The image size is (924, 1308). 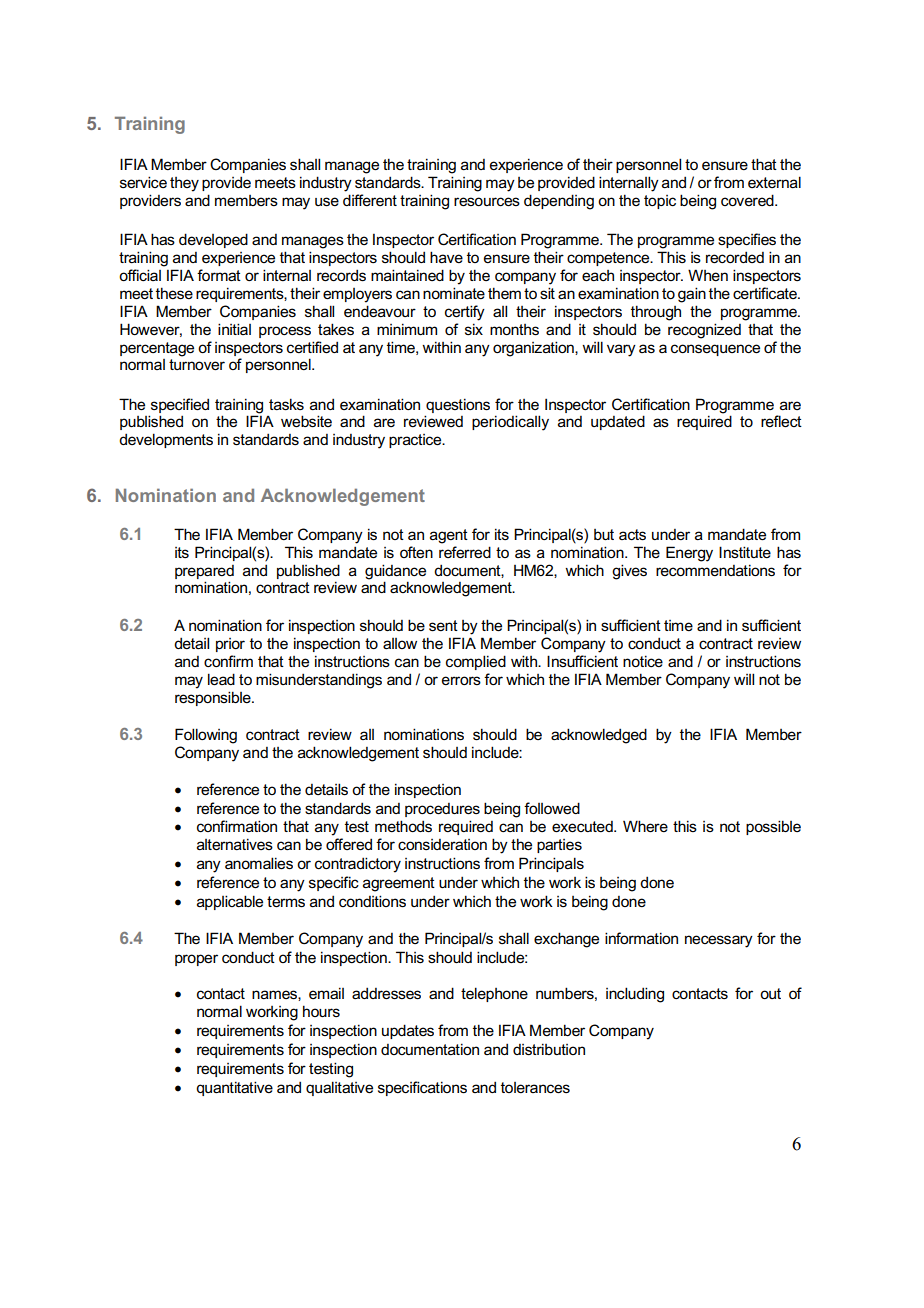 What do you see at coordinates (234, 1088) in the image?
I see `quantitative` at bounding box center [234, 1088].
